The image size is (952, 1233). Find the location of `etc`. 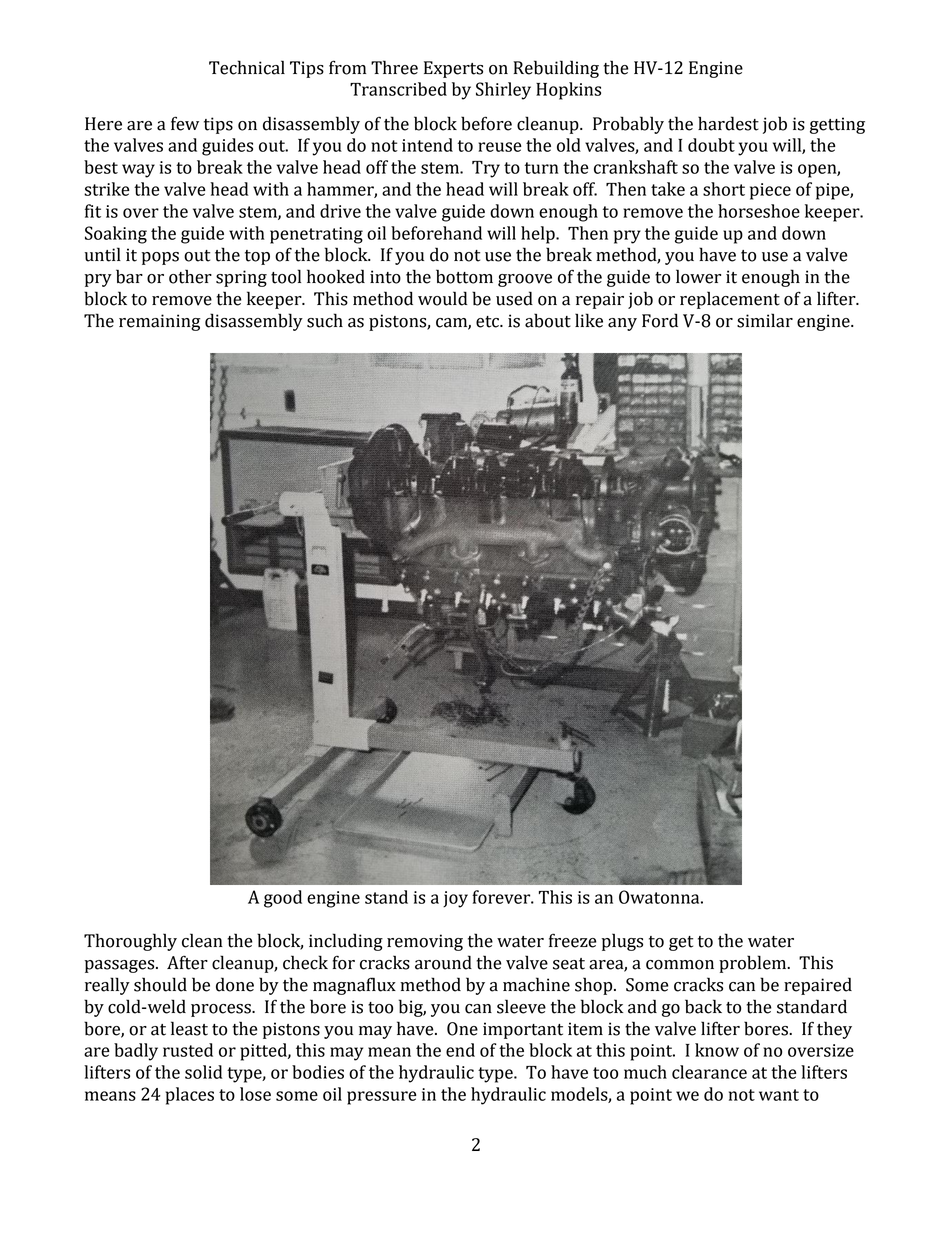

etc is located at coordinates (489, 322).
